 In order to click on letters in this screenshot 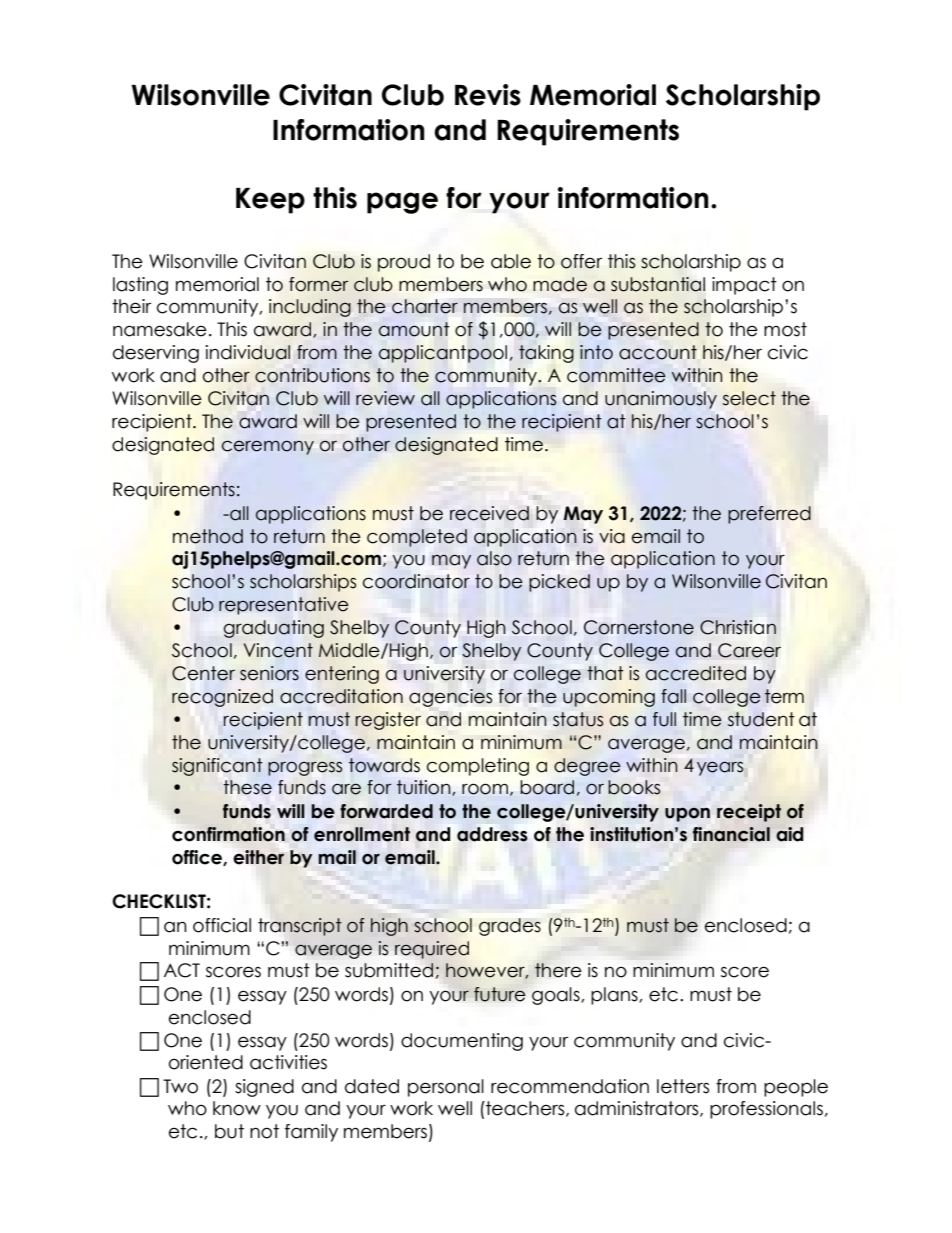, I will do `click(683, 1086)`.
